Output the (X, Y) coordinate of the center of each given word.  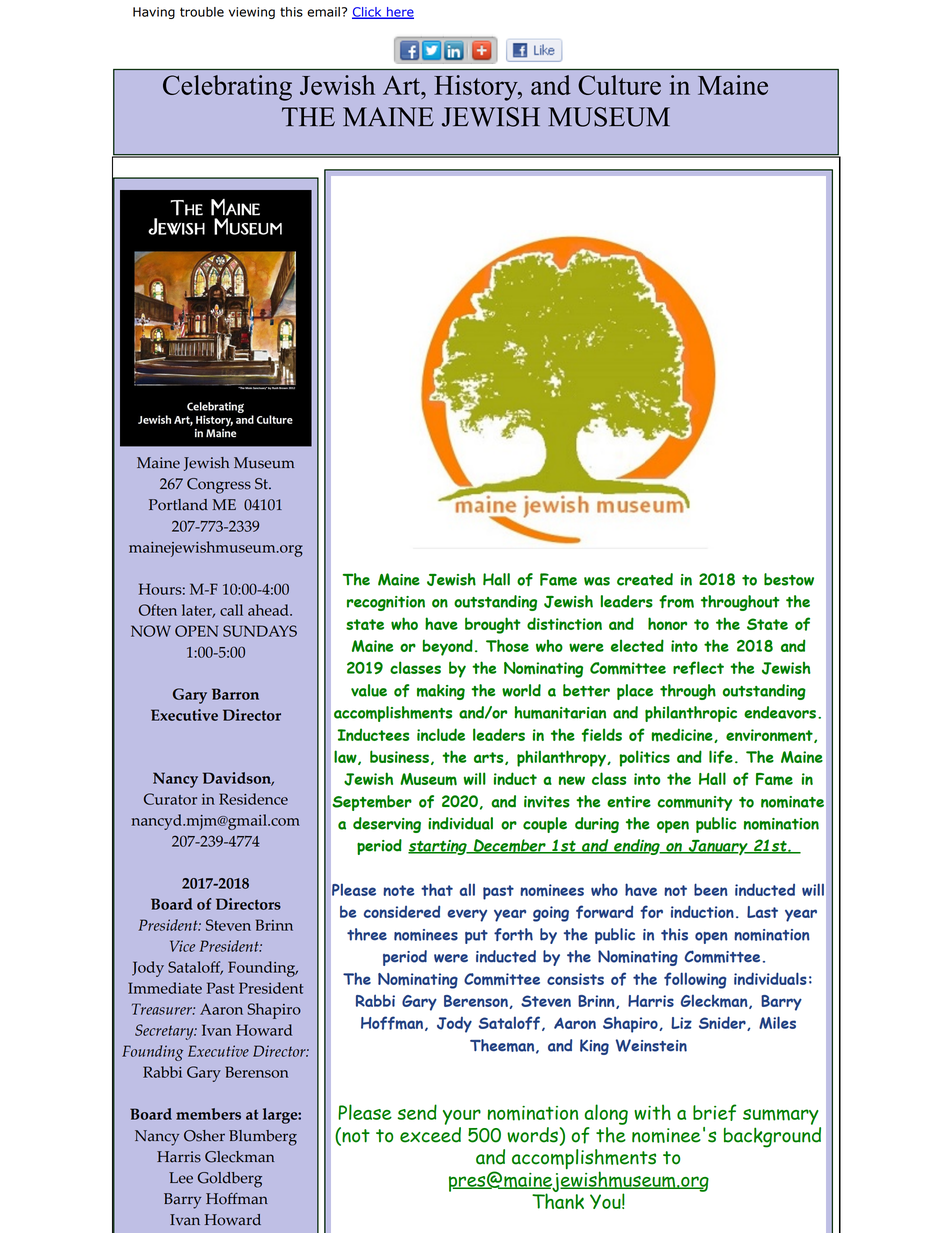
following (695, 980)
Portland (178, 505)
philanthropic (691, 714)
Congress (219, 486)
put (476, 937)
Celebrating (227, 88)
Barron (235, 694)
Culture (619, 85)
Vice (182, 946)
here (399, 13)
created (645, 579)
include (441, 734)
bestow (789, 579)
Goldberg (230, 1180)
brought (493, 625)
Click (368, 13)
